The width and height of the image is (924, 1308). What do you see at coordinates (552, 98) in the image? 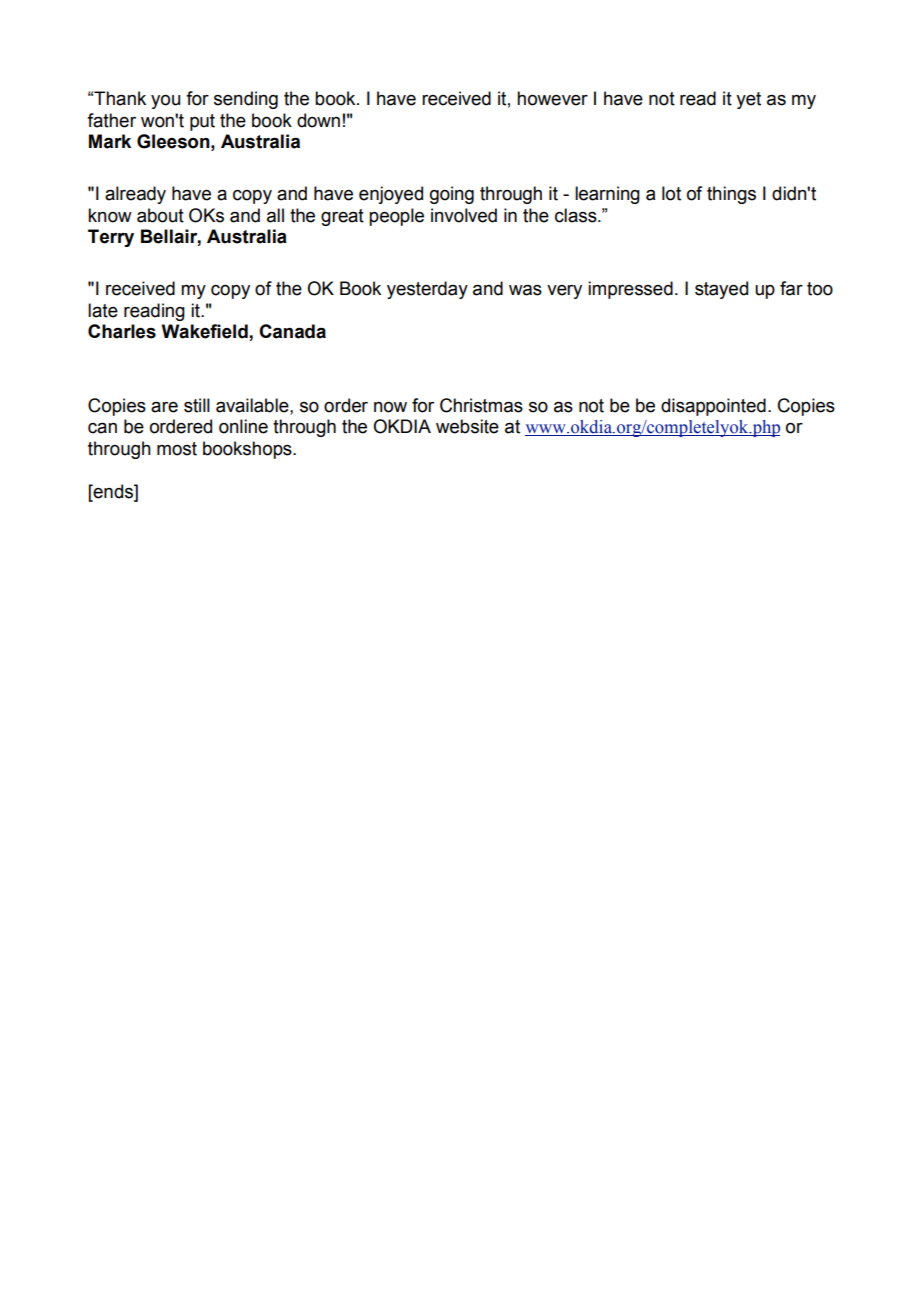
I see `however` at bounding box center [552, 98].
